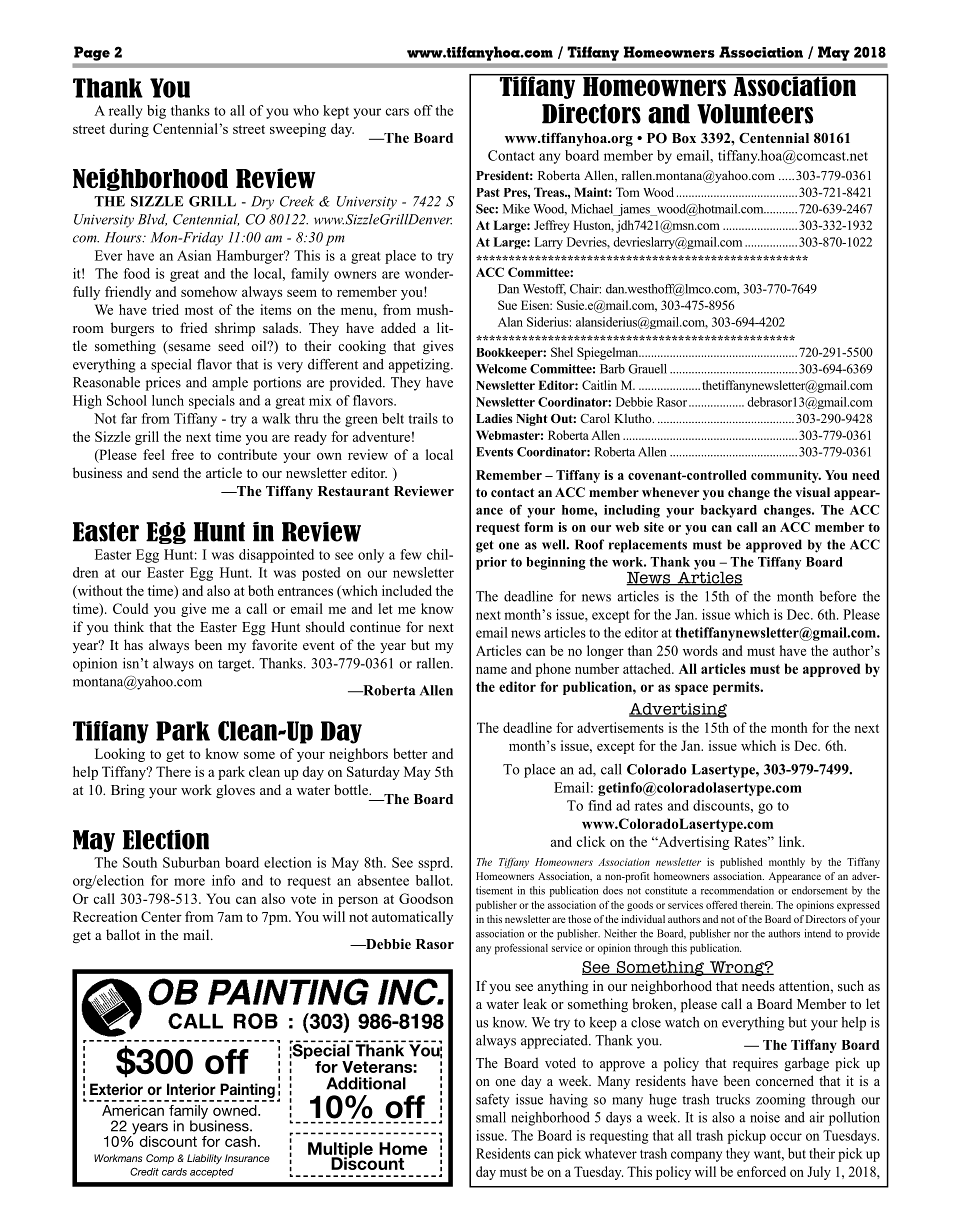 Image resolution: width=960 pixels, height=1232 pixels. What do you see at coordinates (491, 1117) in the document?
I see `small` at bounding box center [491, 1117].
